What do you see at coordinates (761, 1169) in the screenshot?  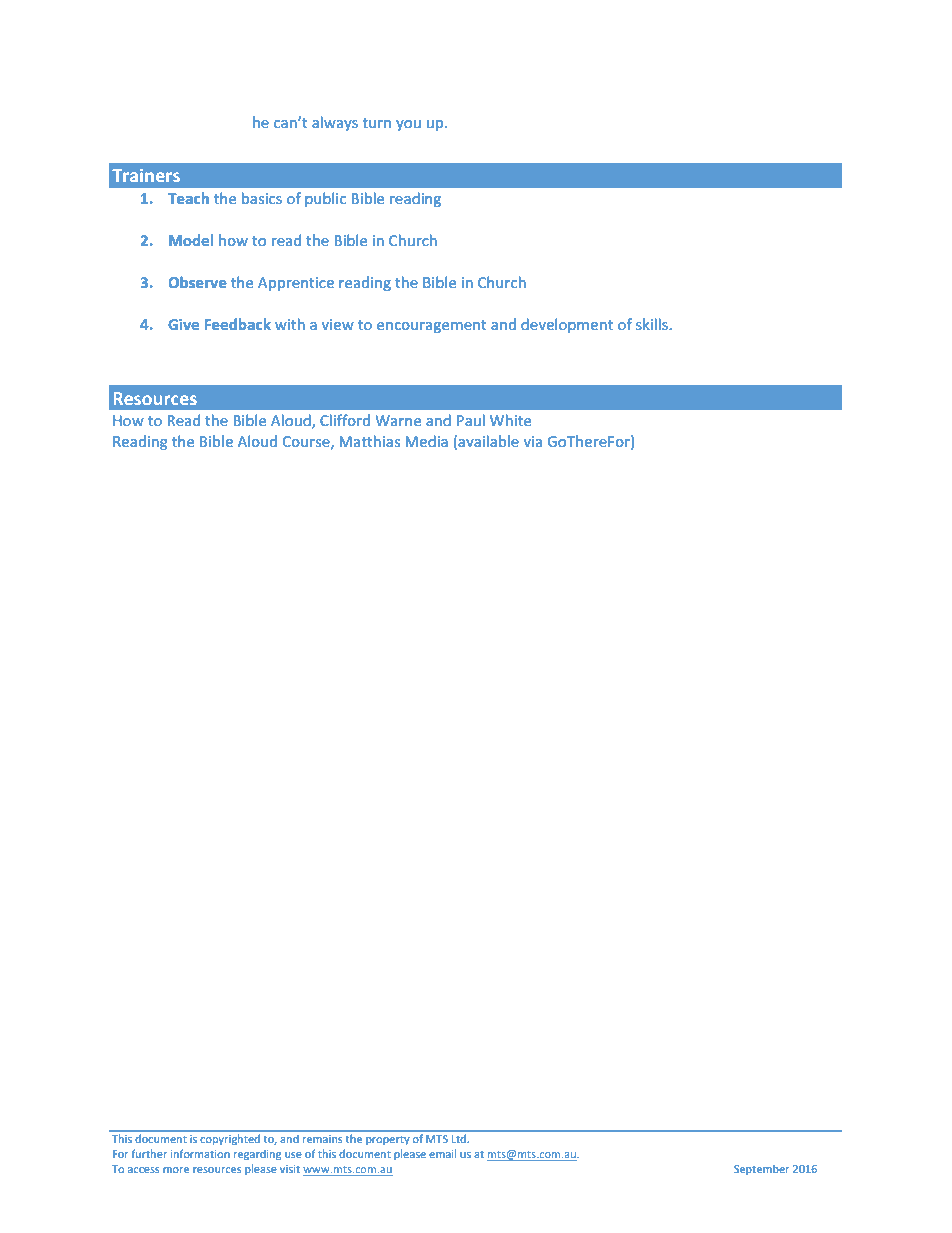 I see `September` at bounding box center [761, 1169].
